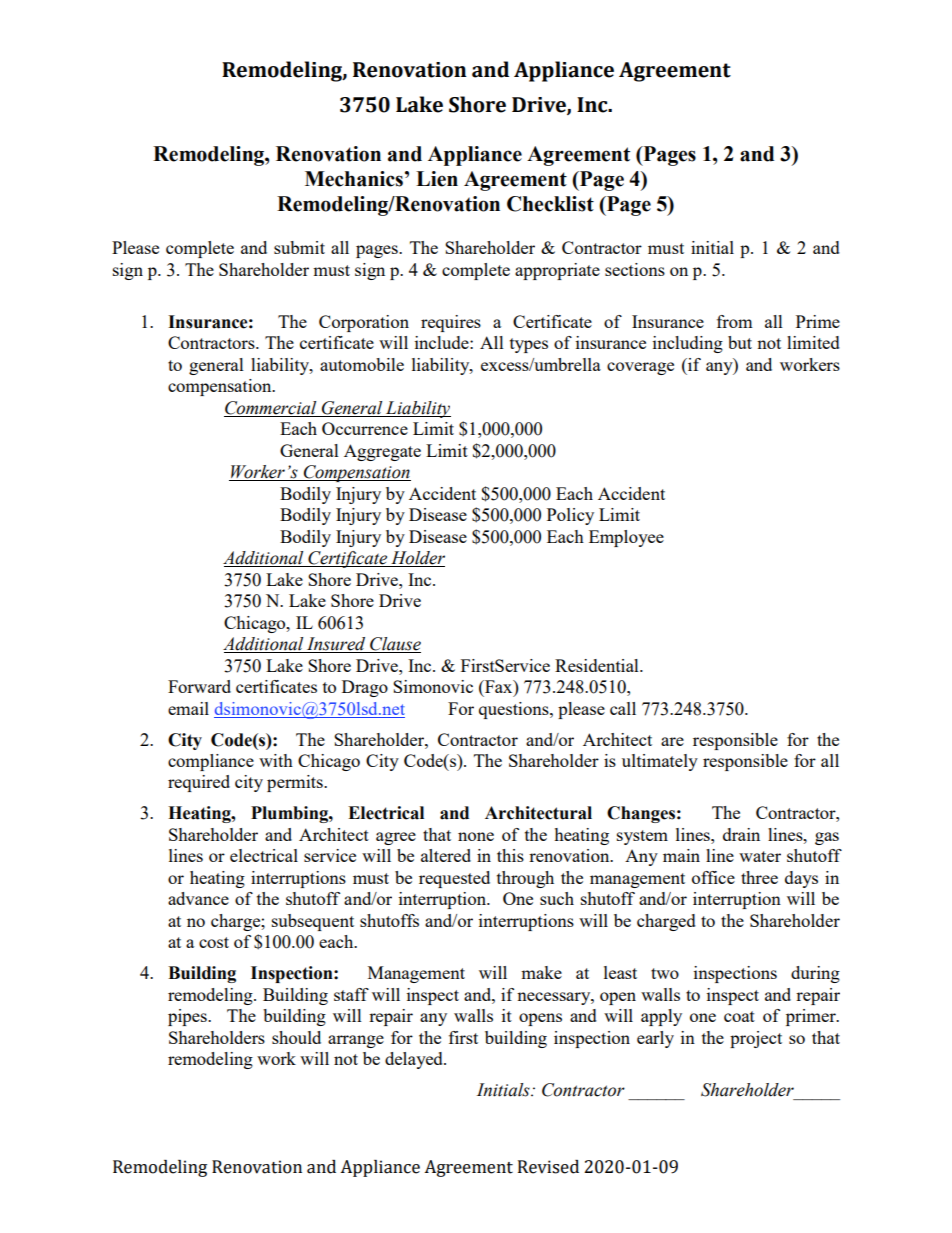 The height and width of the page is (1233, 952). What do you see at coordinates (296, 1037) in the page?
I see `should` at bounding box center [296, 1037].
